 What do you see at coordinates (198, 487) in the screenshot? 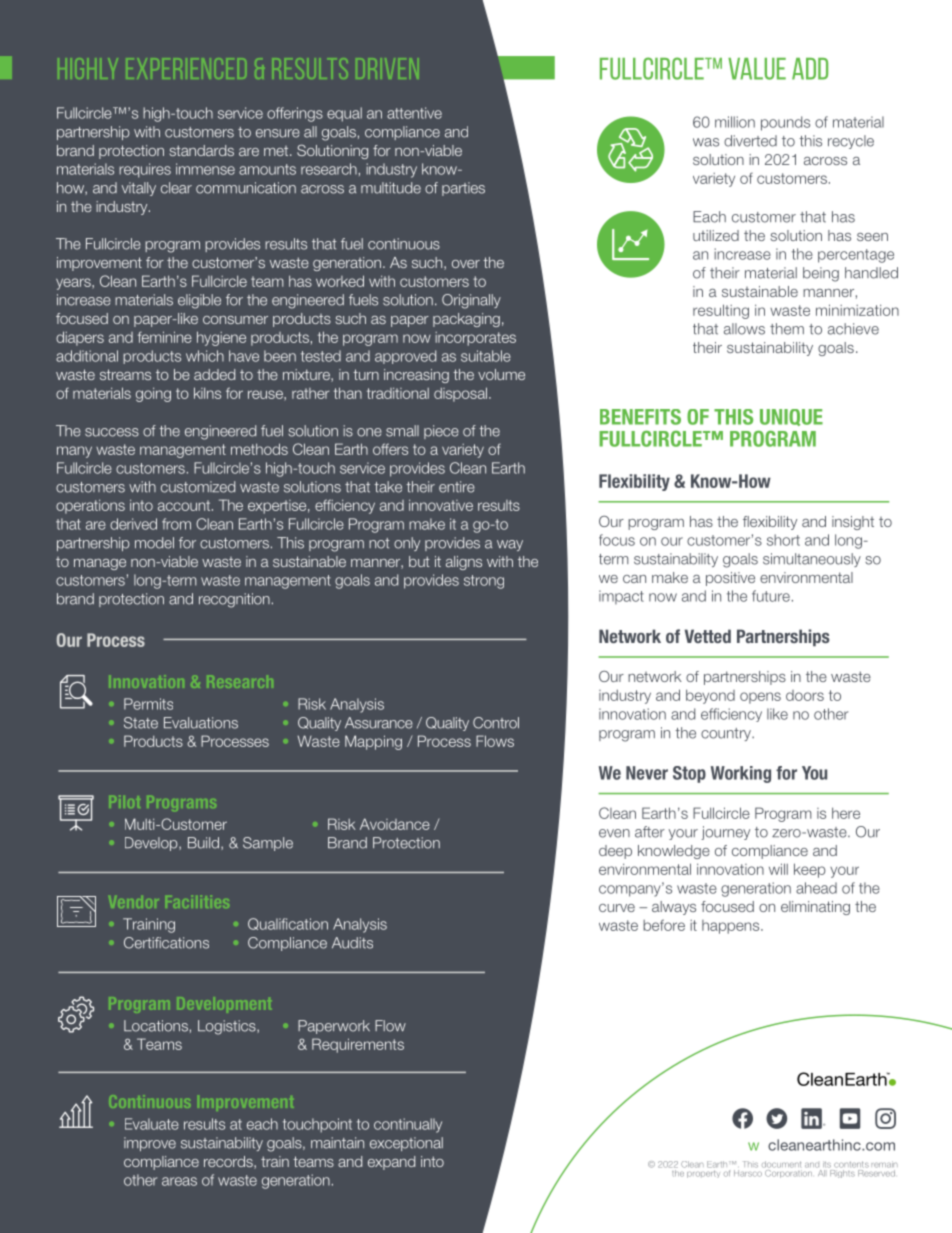
I see `customized` at bounding box center [198, 487].
